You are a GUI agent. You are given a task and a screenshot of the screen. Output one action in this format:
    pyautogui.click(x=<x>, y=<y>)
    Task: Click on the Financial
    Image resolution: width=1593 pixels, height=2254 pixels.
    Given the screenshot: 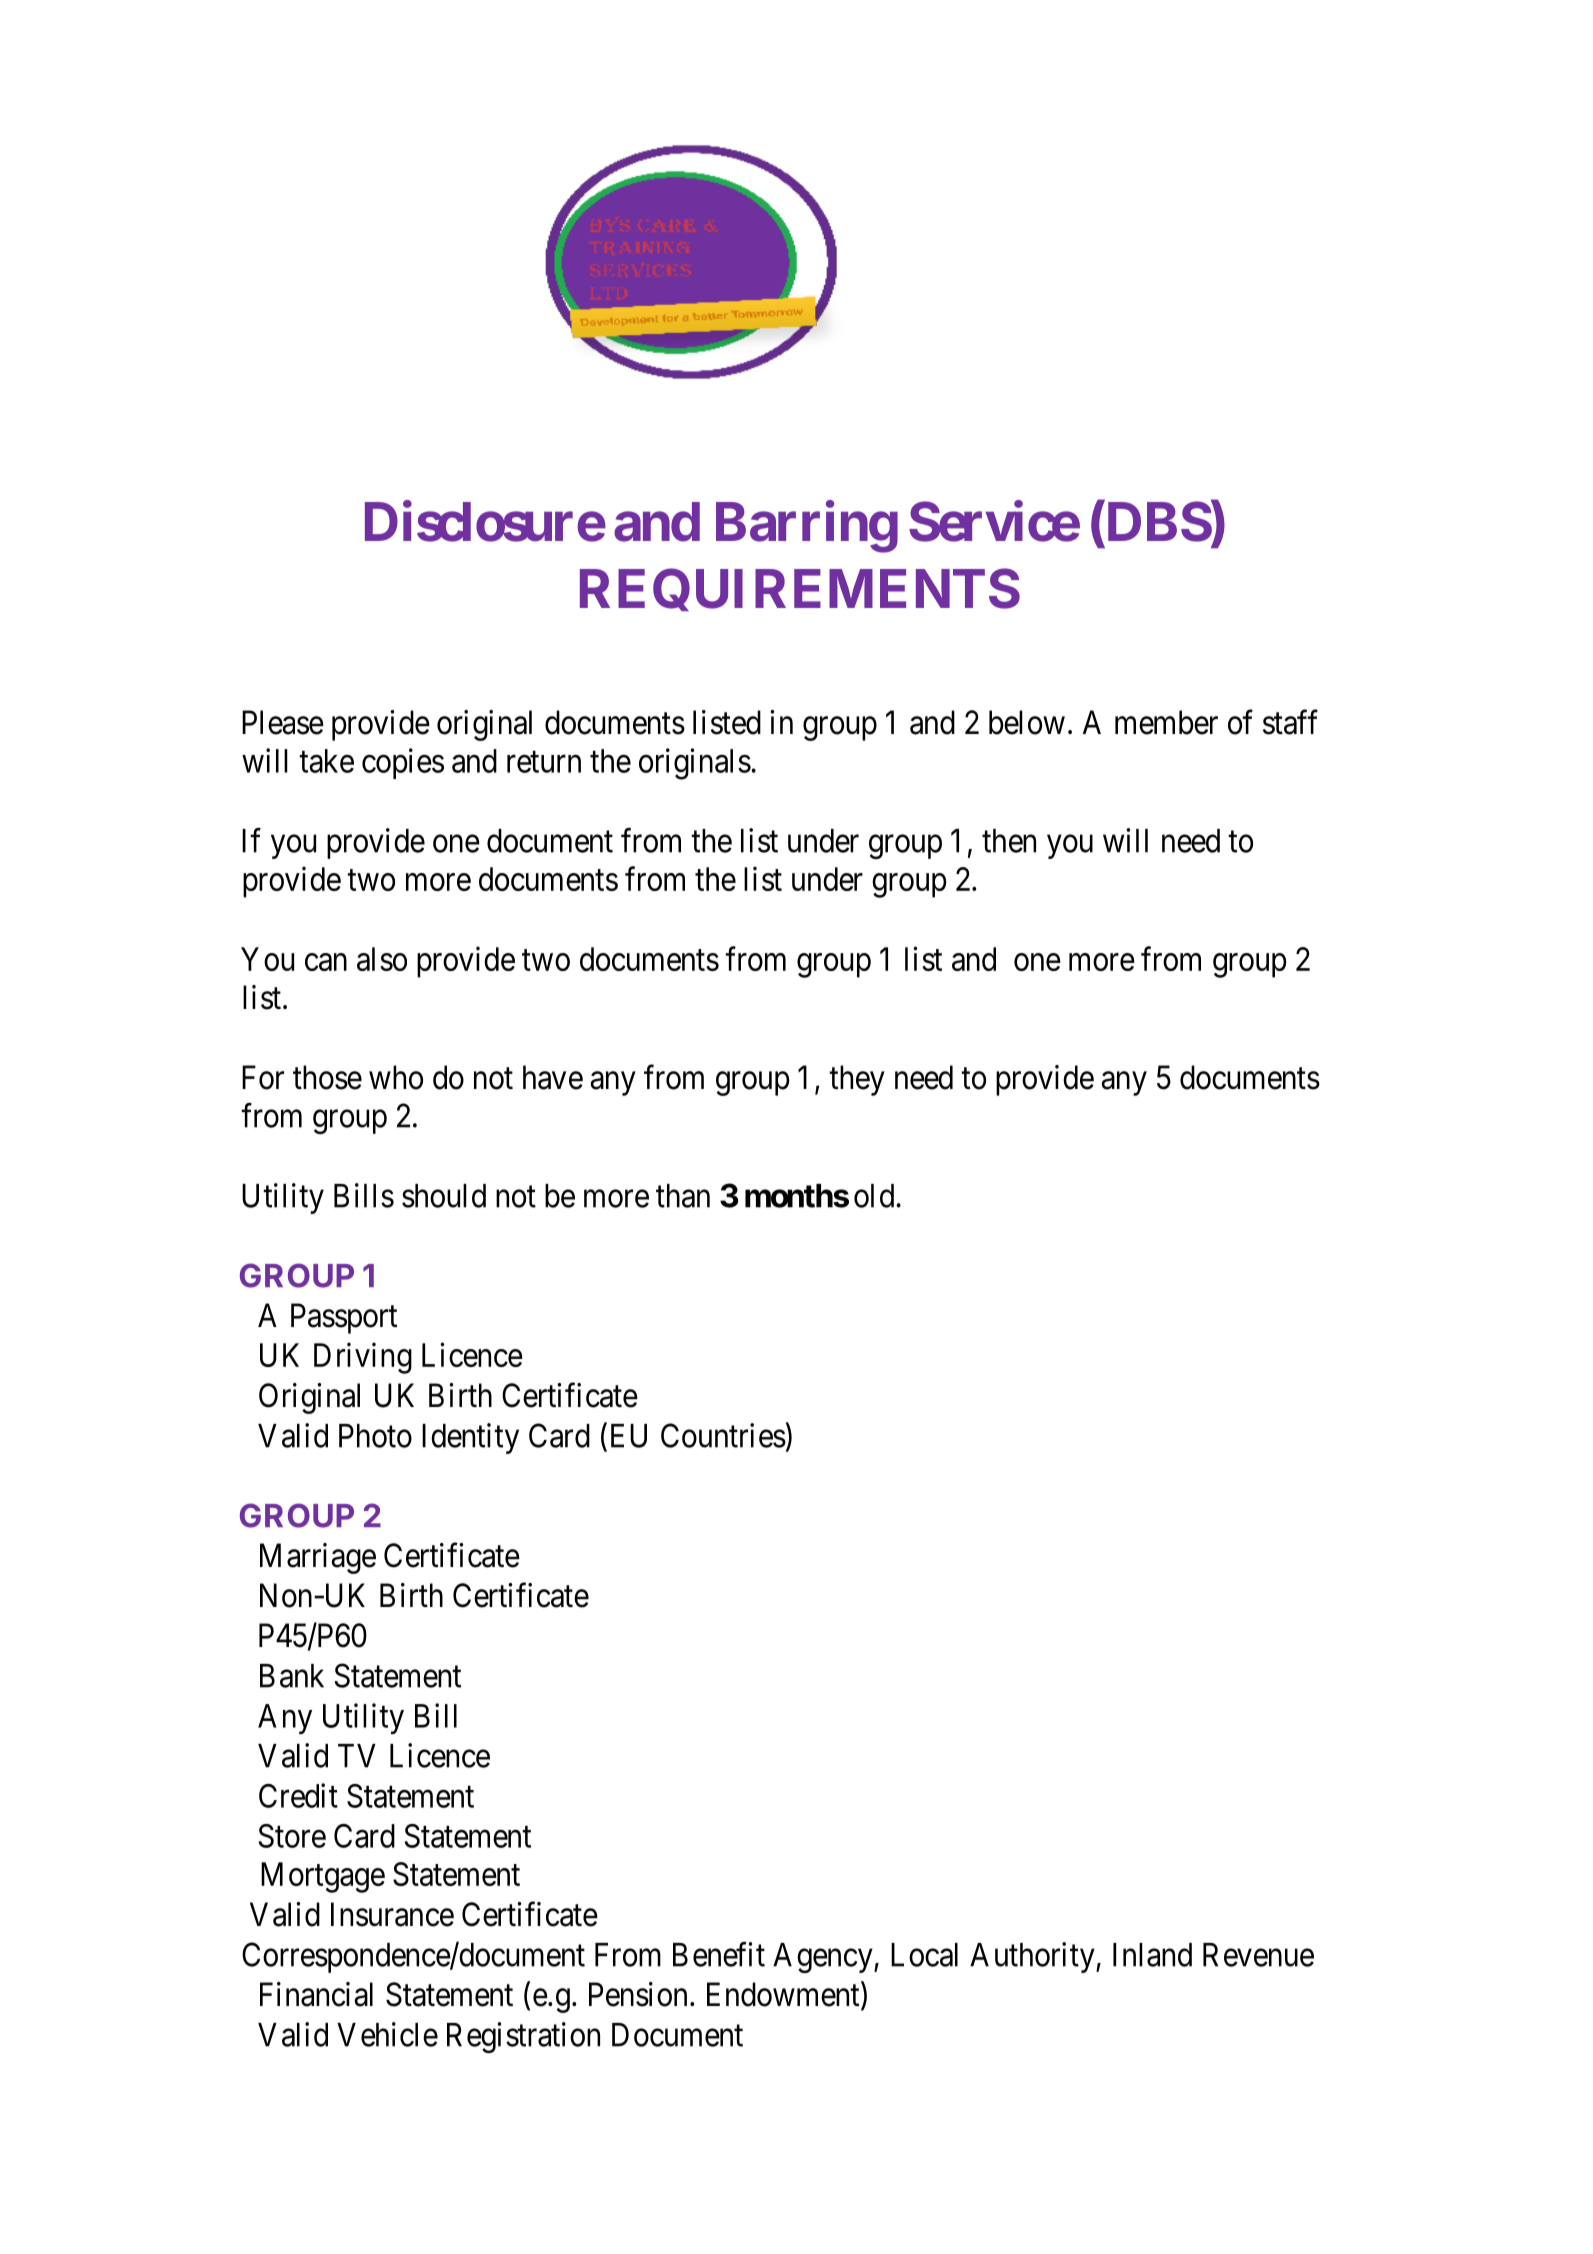 What is the action you would take?
    pyautogui.click(x=316, y=1994)
